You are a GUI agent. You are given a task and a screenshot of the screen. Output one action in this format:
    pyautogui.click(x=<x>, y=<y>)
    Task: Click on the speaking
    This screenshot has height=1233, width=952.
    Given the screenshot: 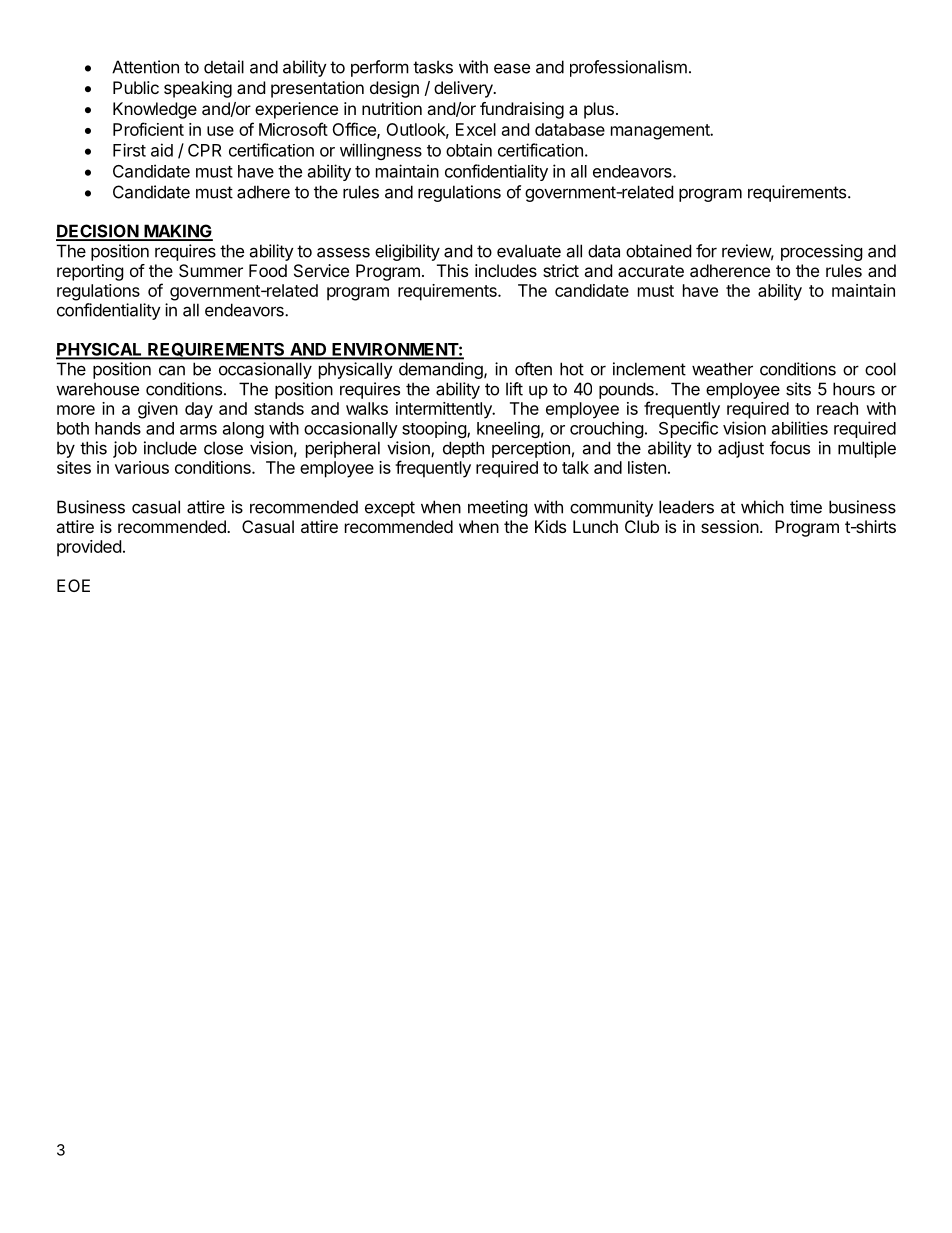 What is the action you would take?
    pyautogui.click(x=198, y=89)
